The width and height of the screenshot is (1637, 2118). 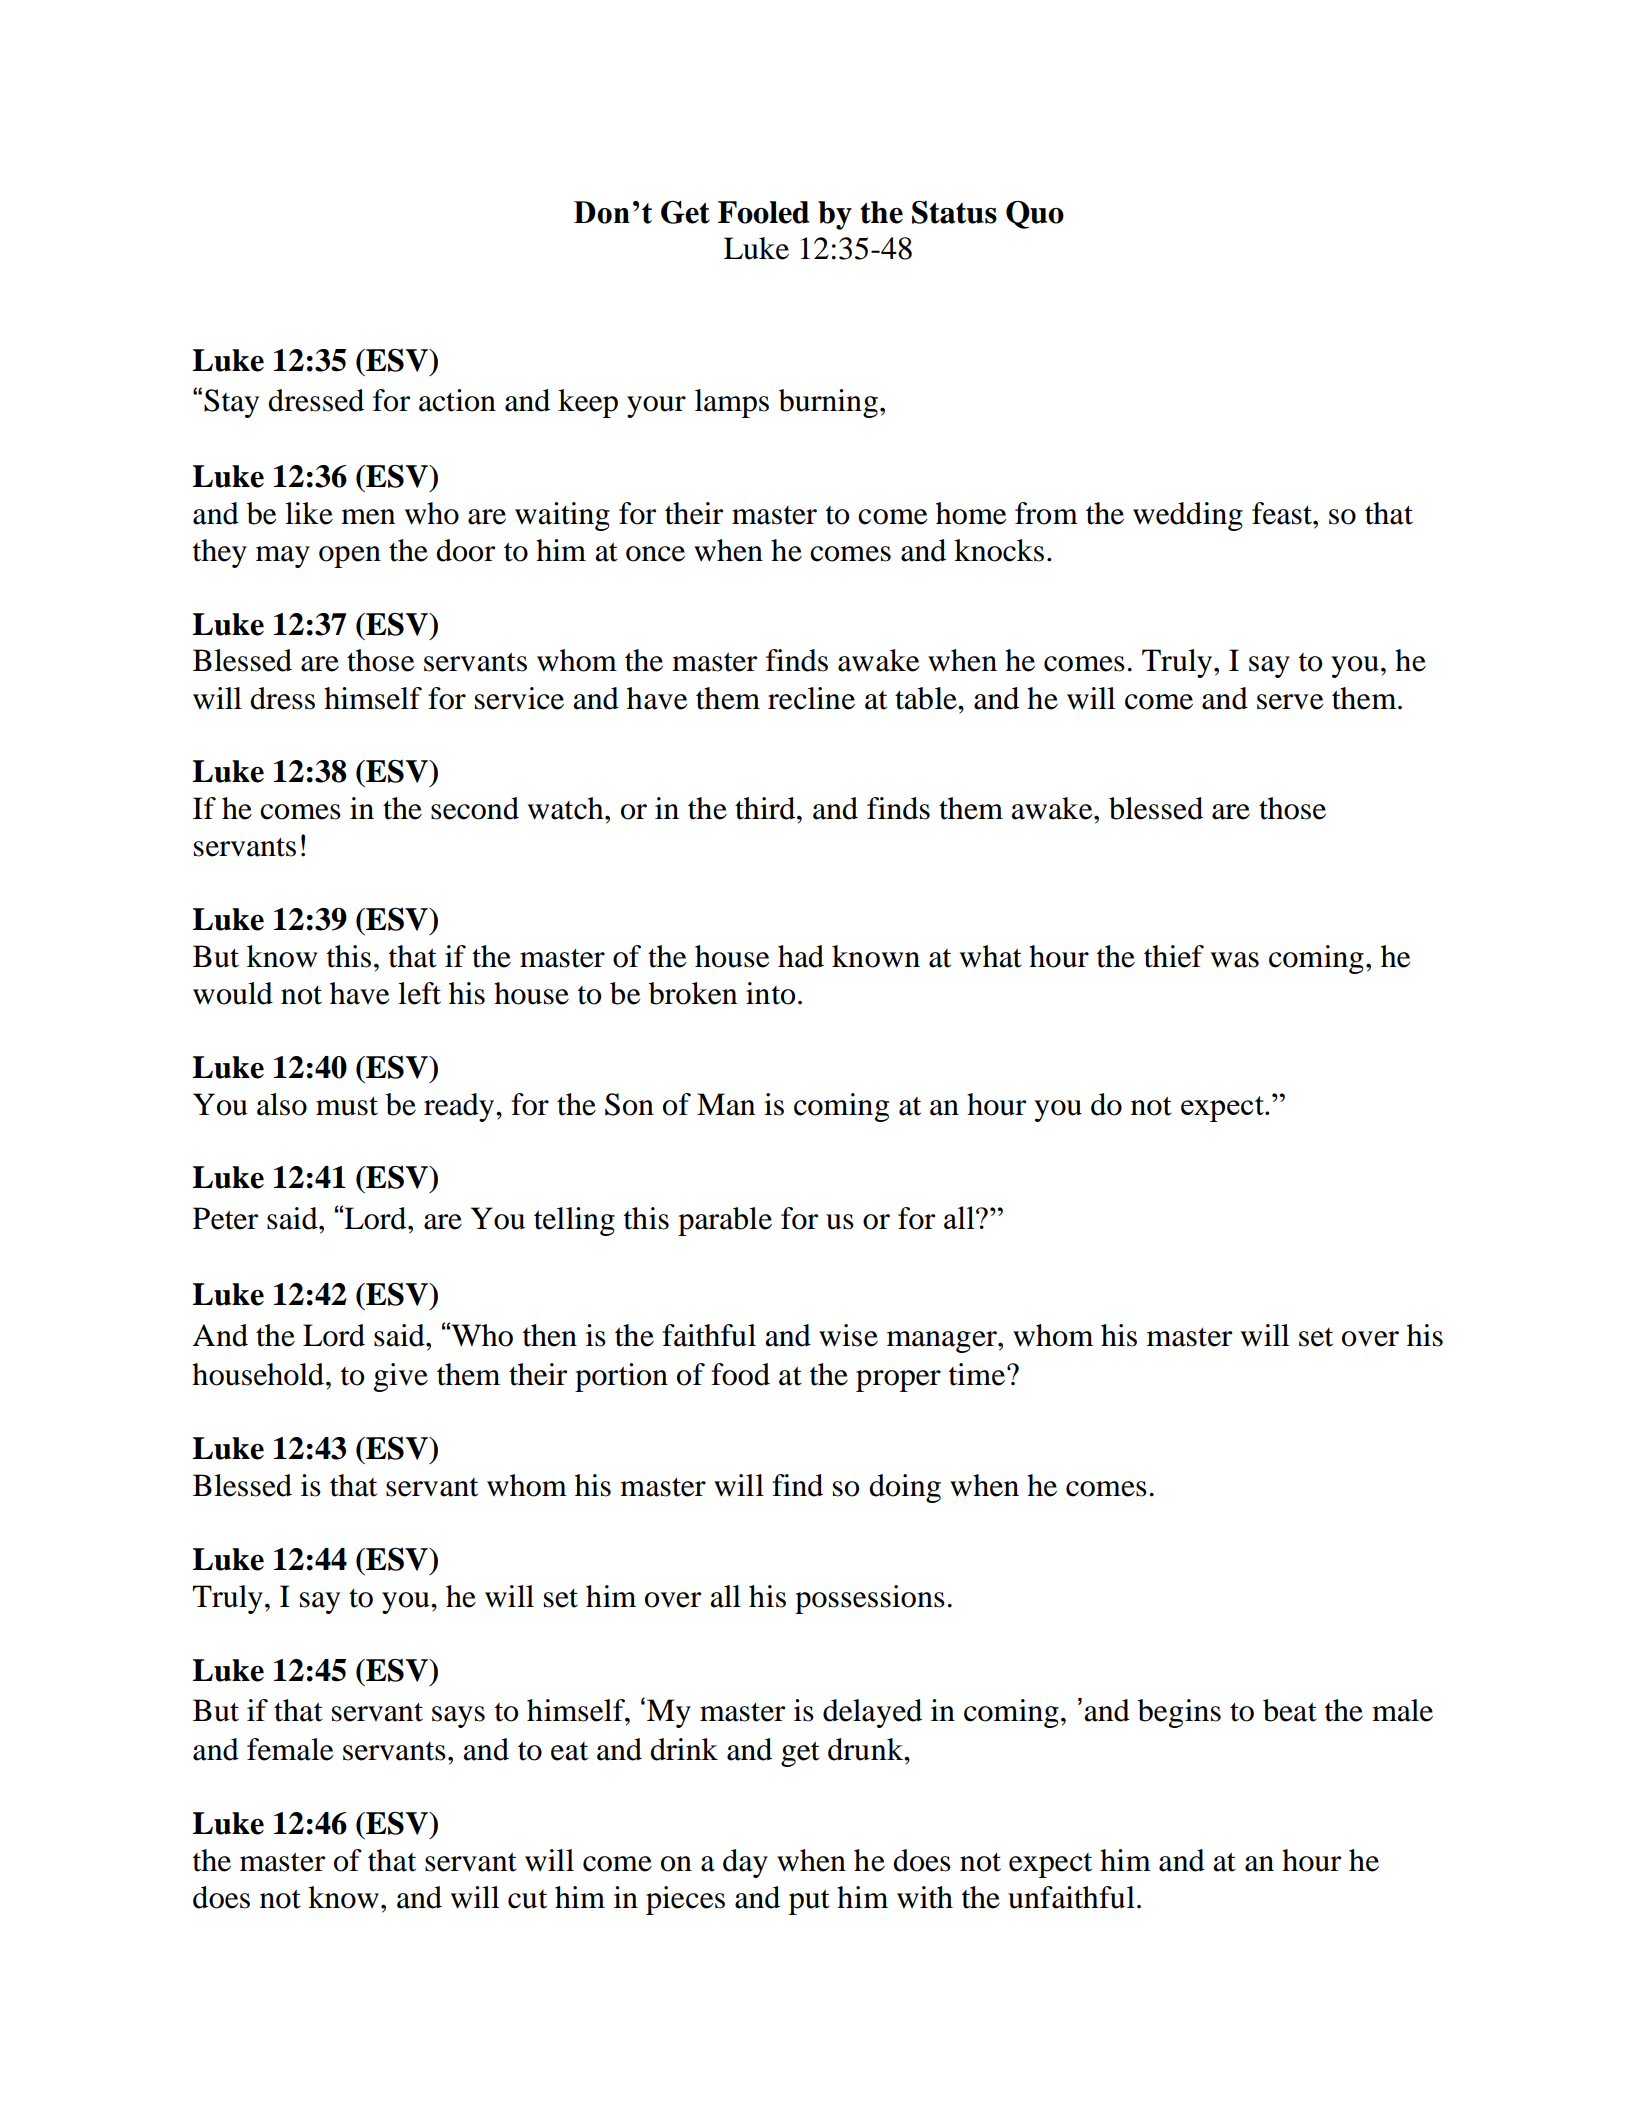 What do you see at coordinates (419, 993) in the screenshot?
I see `left` at bounding box center [419, 993].
